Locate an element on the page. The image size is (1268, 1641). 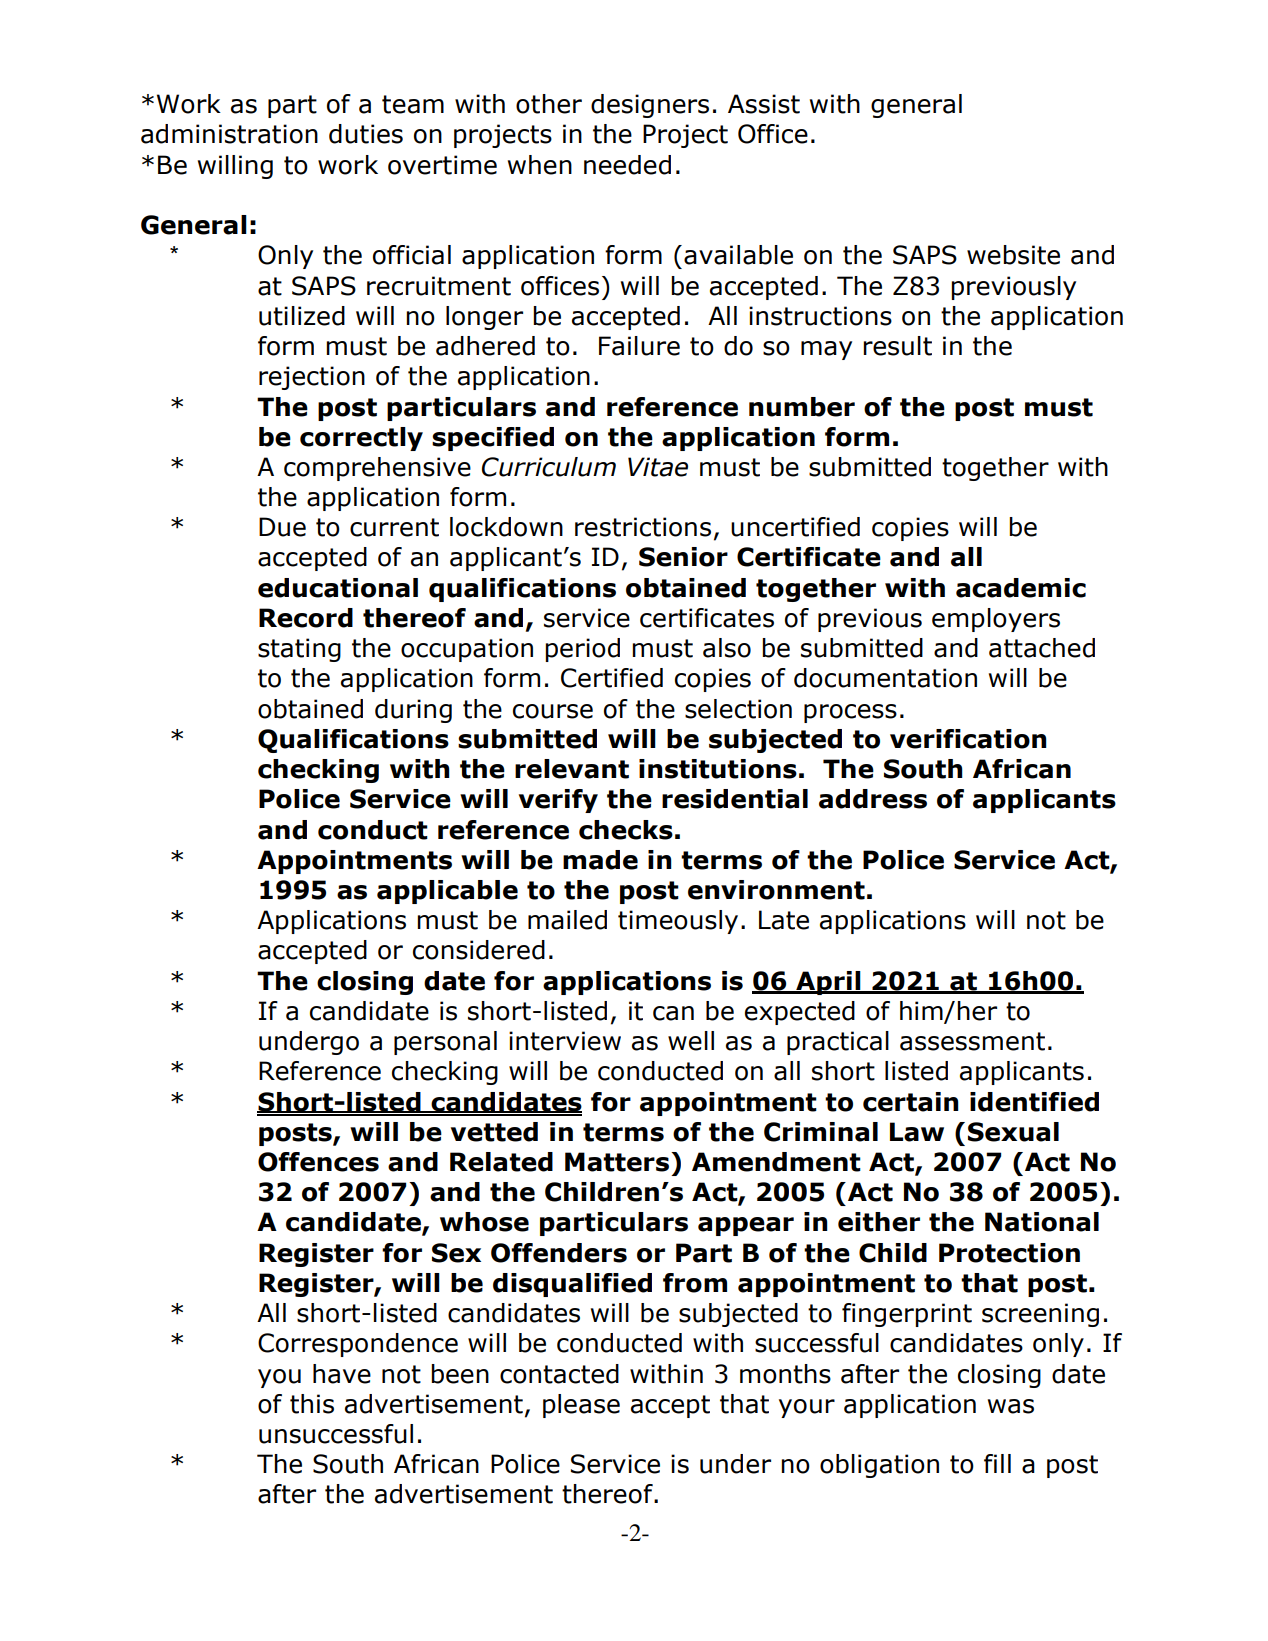
this is located at coordinates (312, 1404).
